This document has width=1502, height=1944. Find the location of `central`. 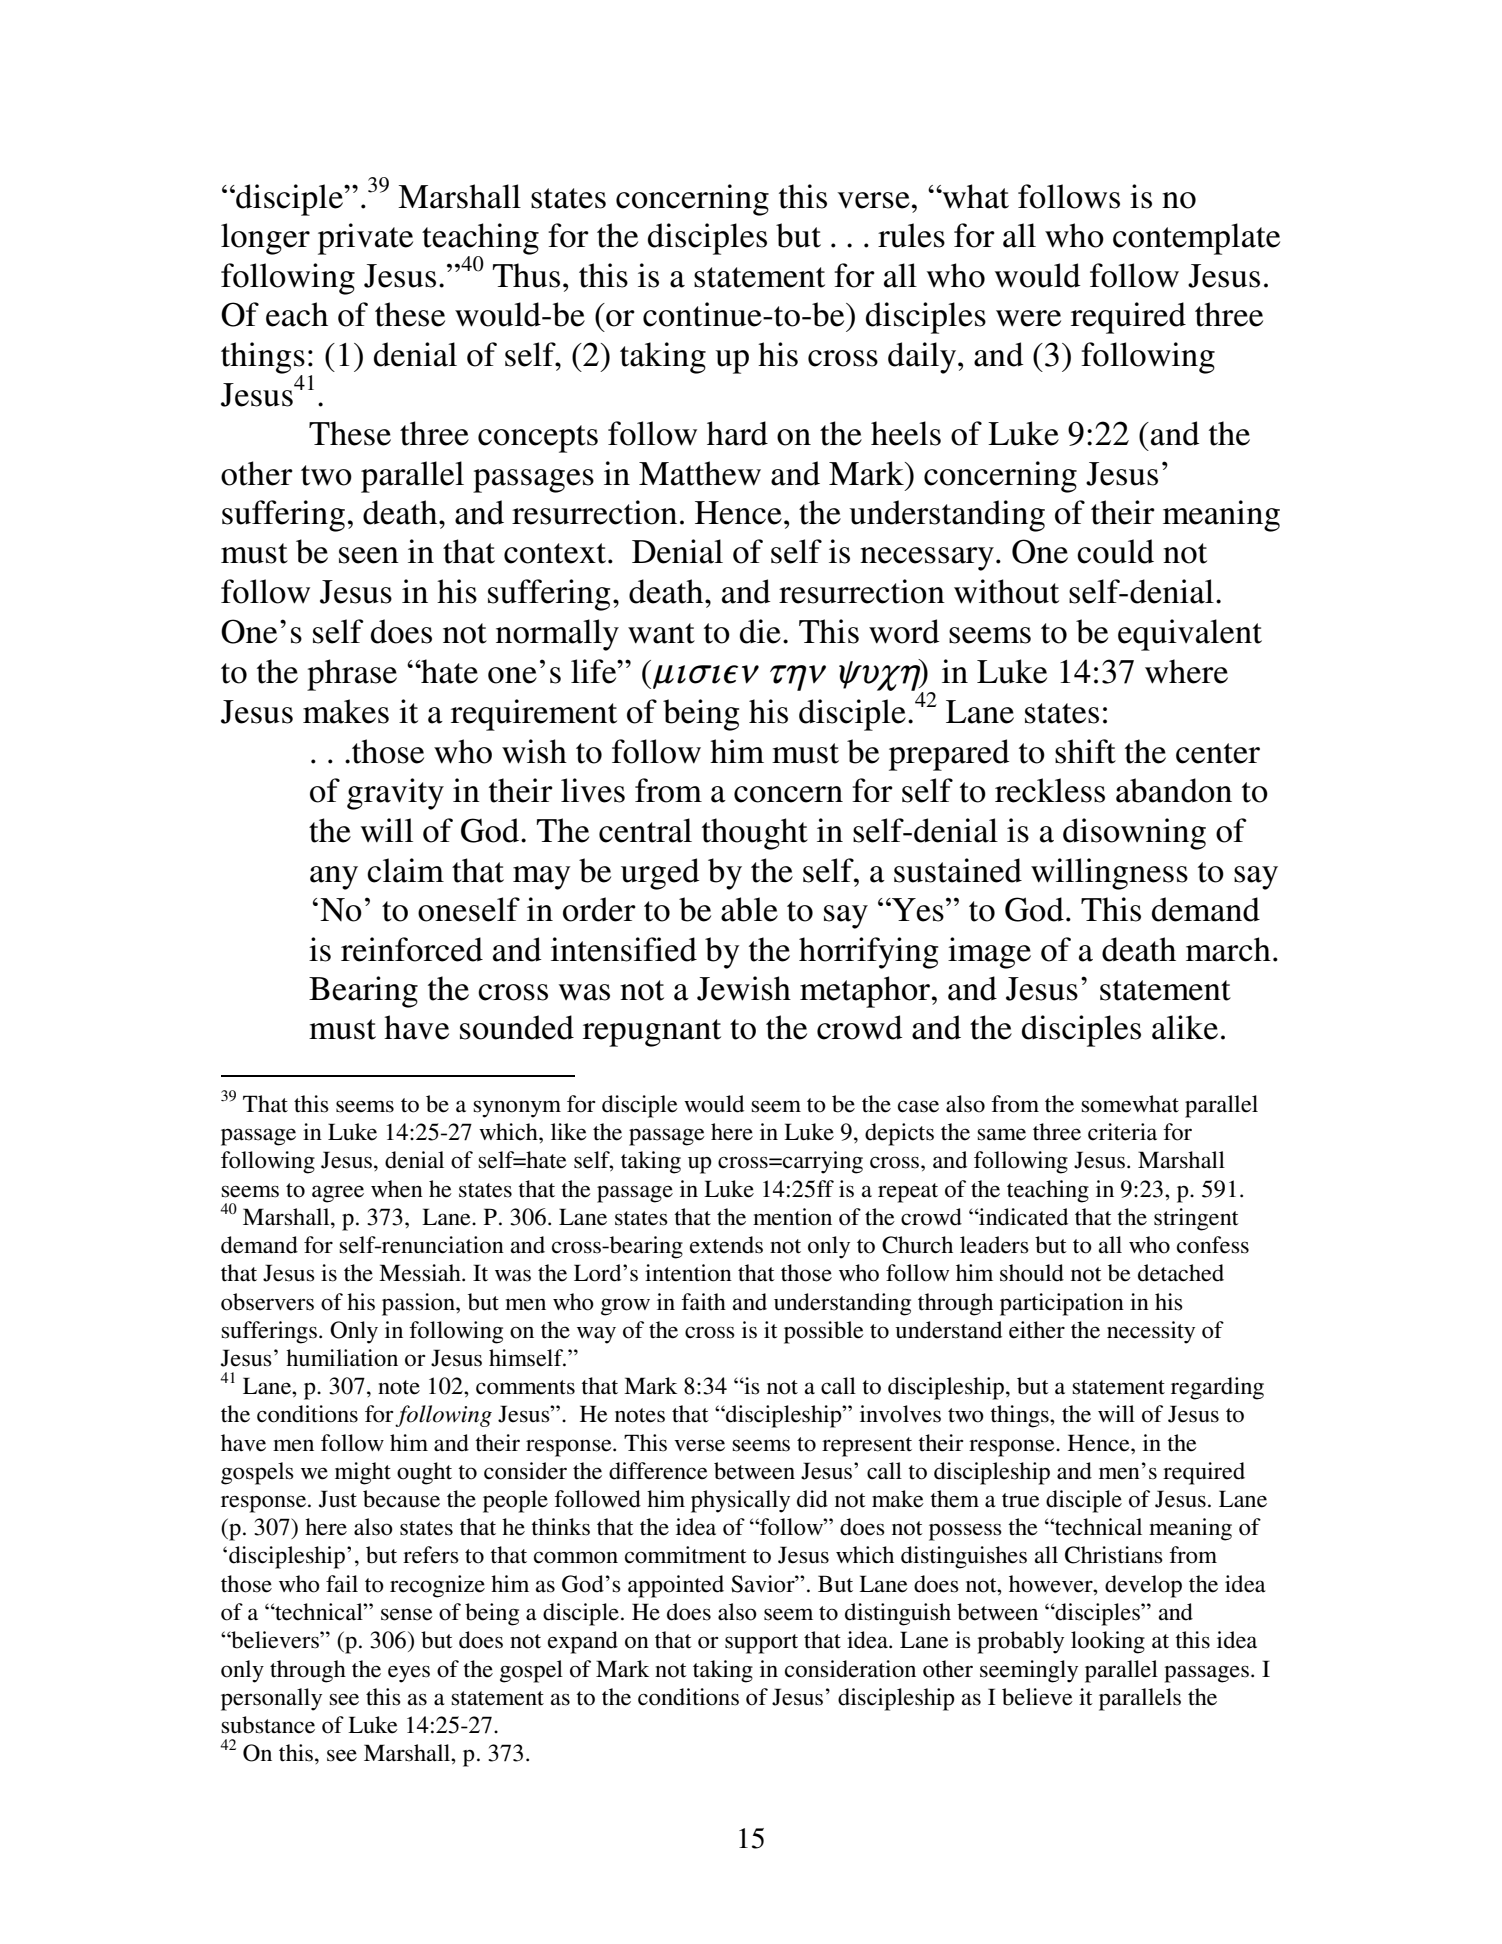

central is located at coordinates (645, 830).
